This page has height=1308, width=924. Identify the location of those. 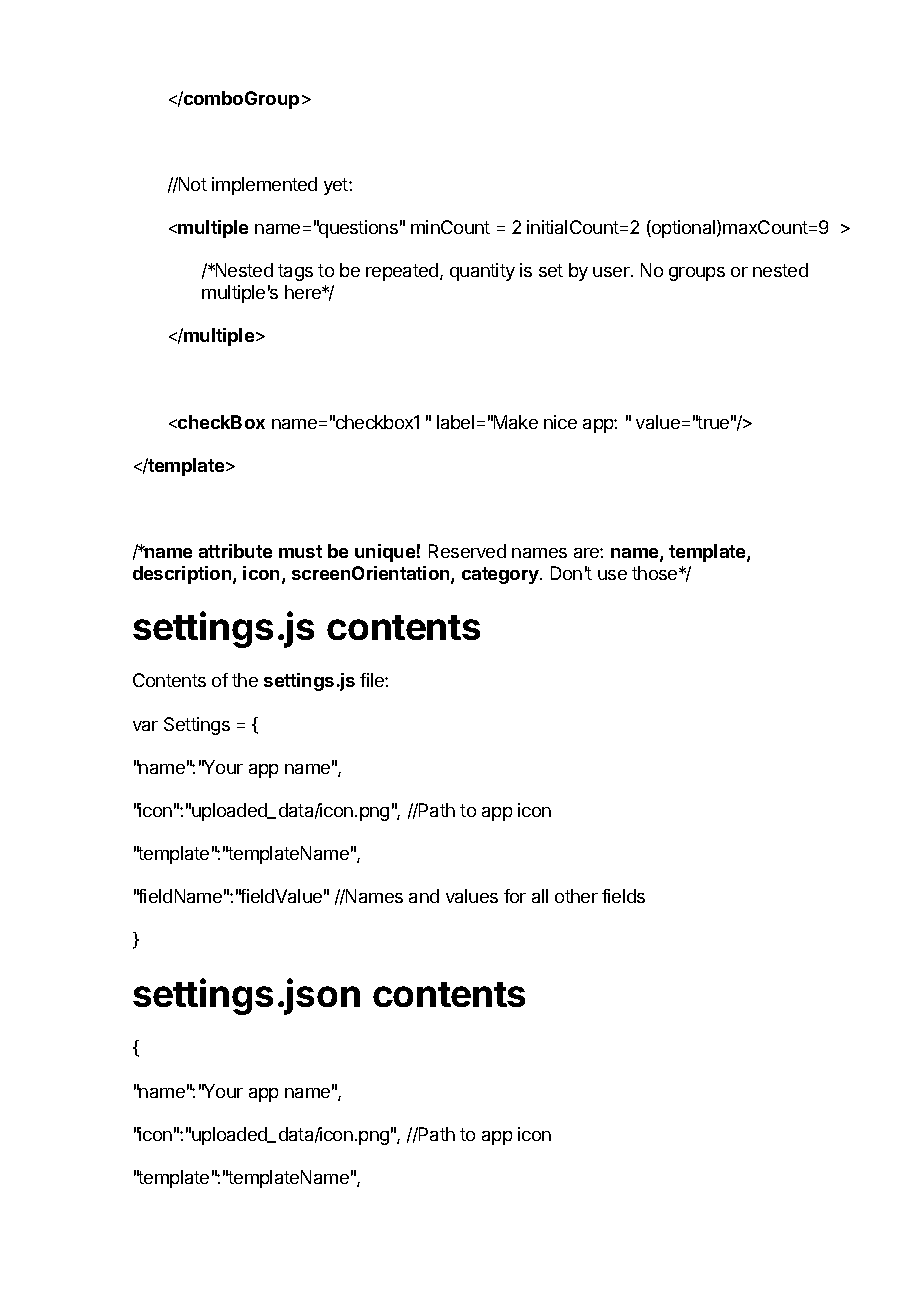
(656, 573).
